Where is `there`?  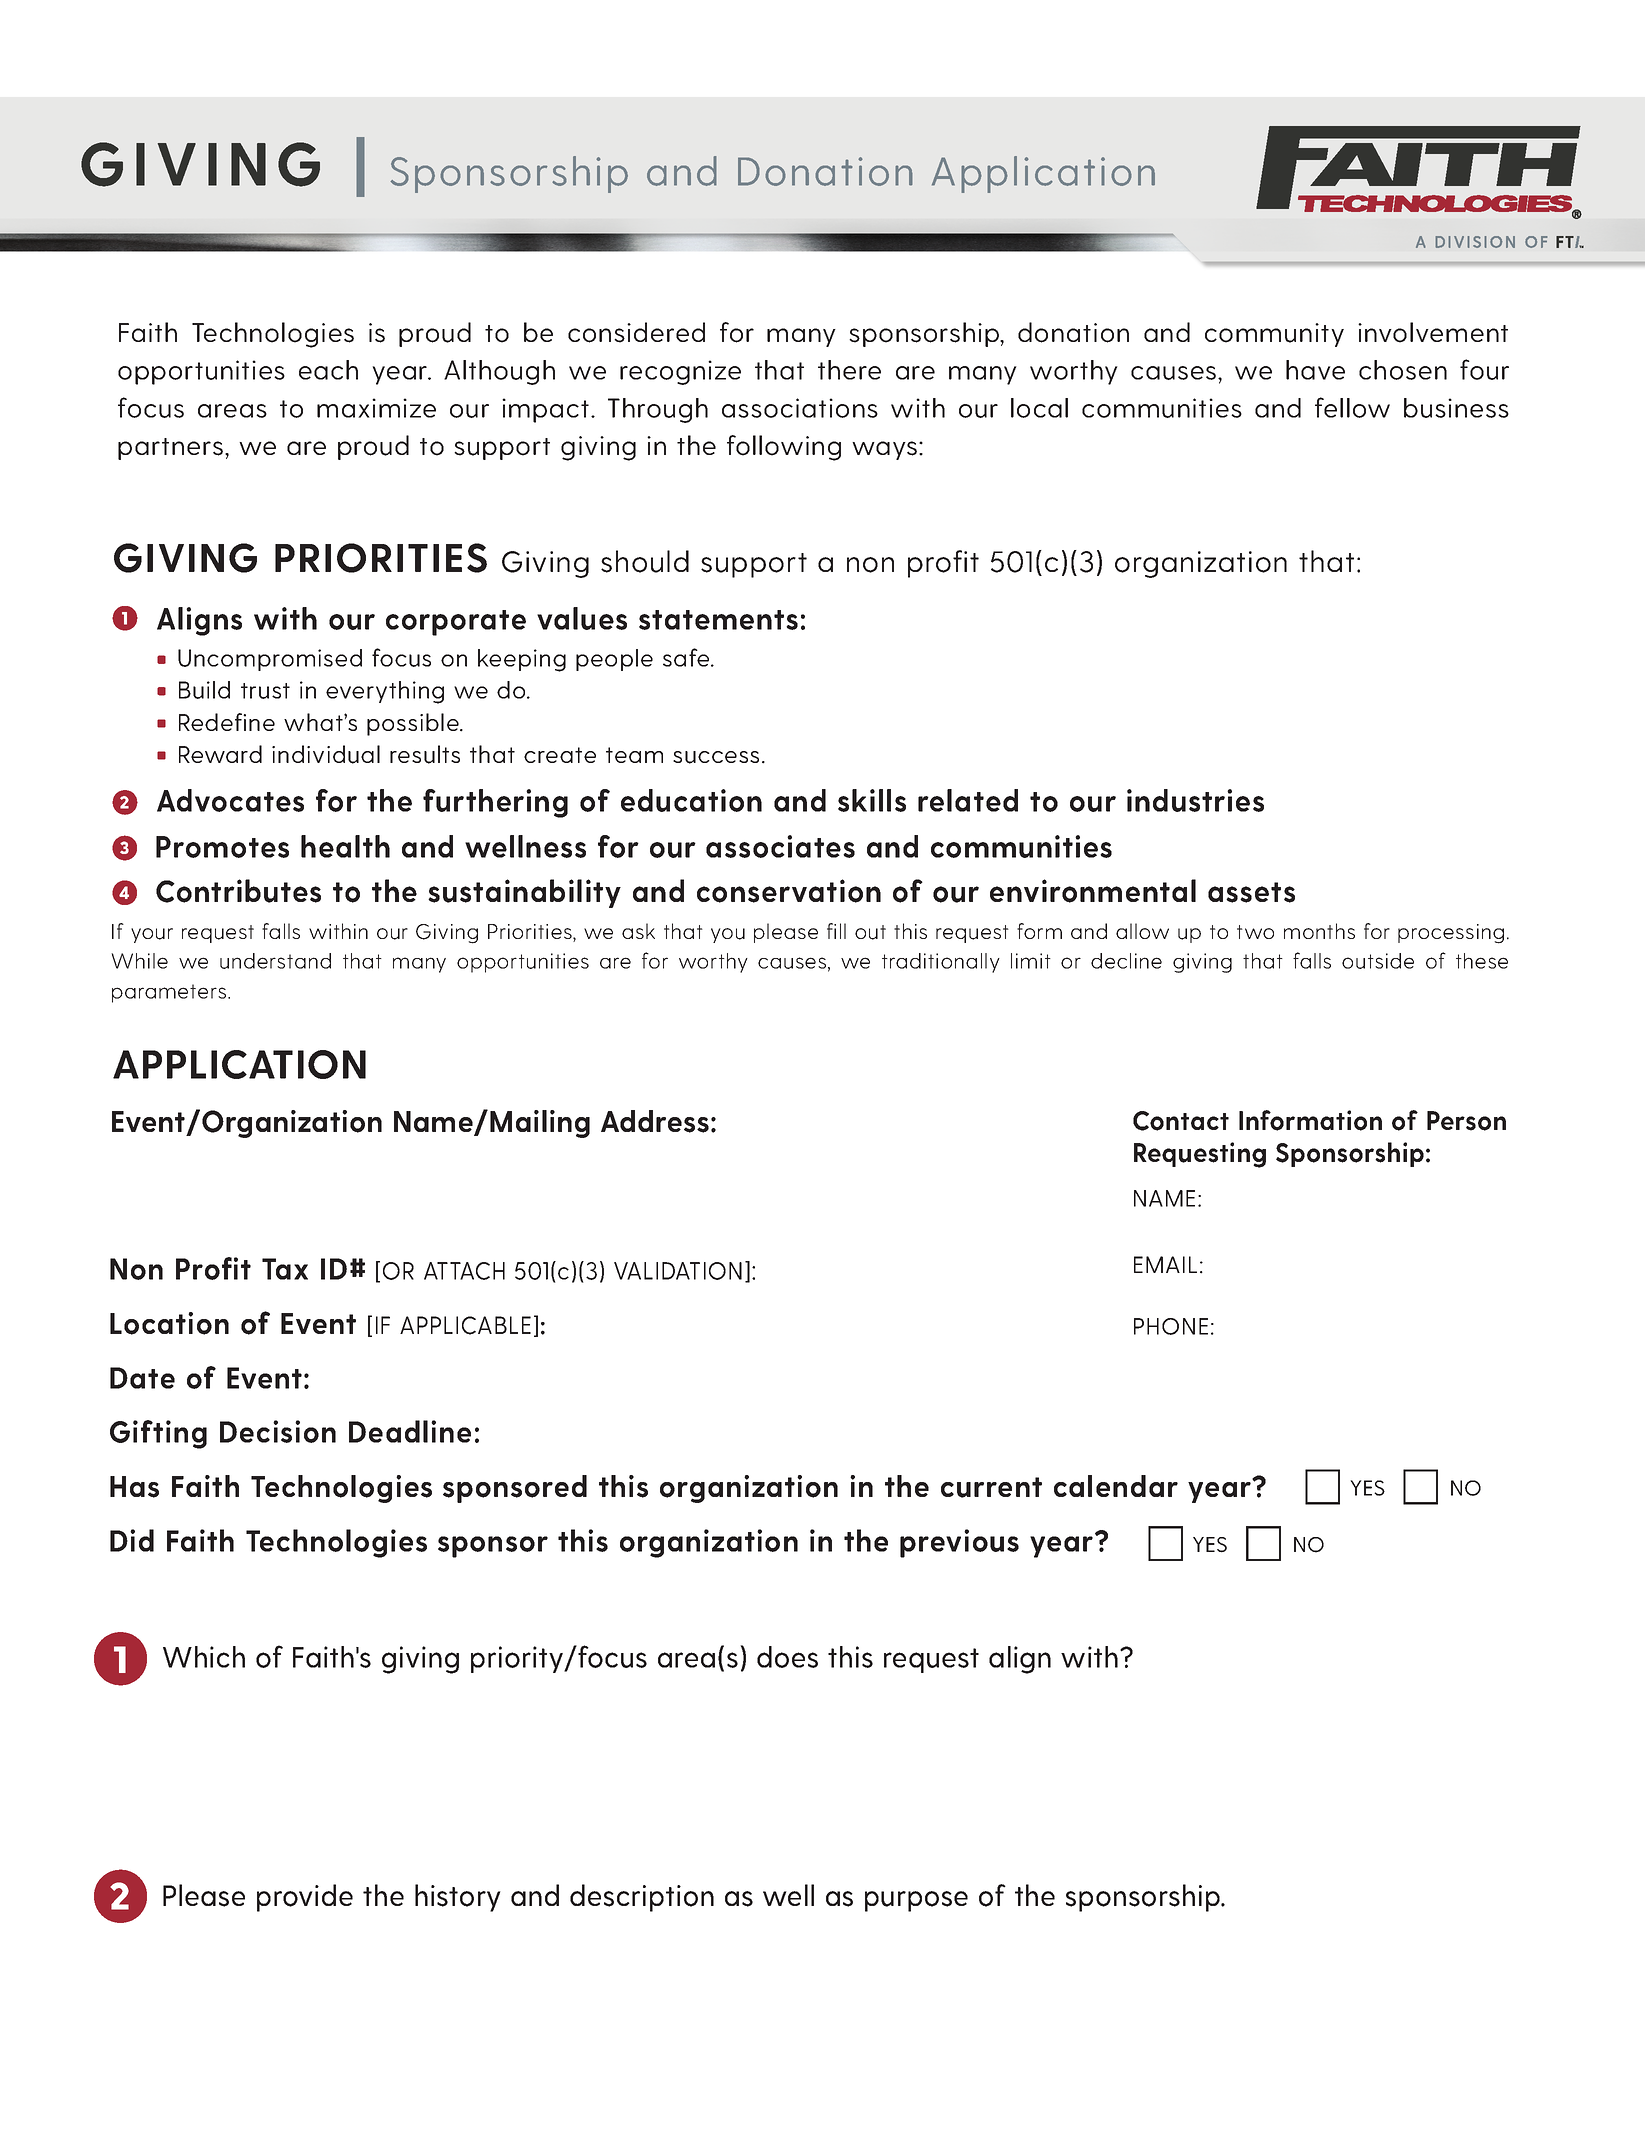 there is located at coordinates (849, 370).
